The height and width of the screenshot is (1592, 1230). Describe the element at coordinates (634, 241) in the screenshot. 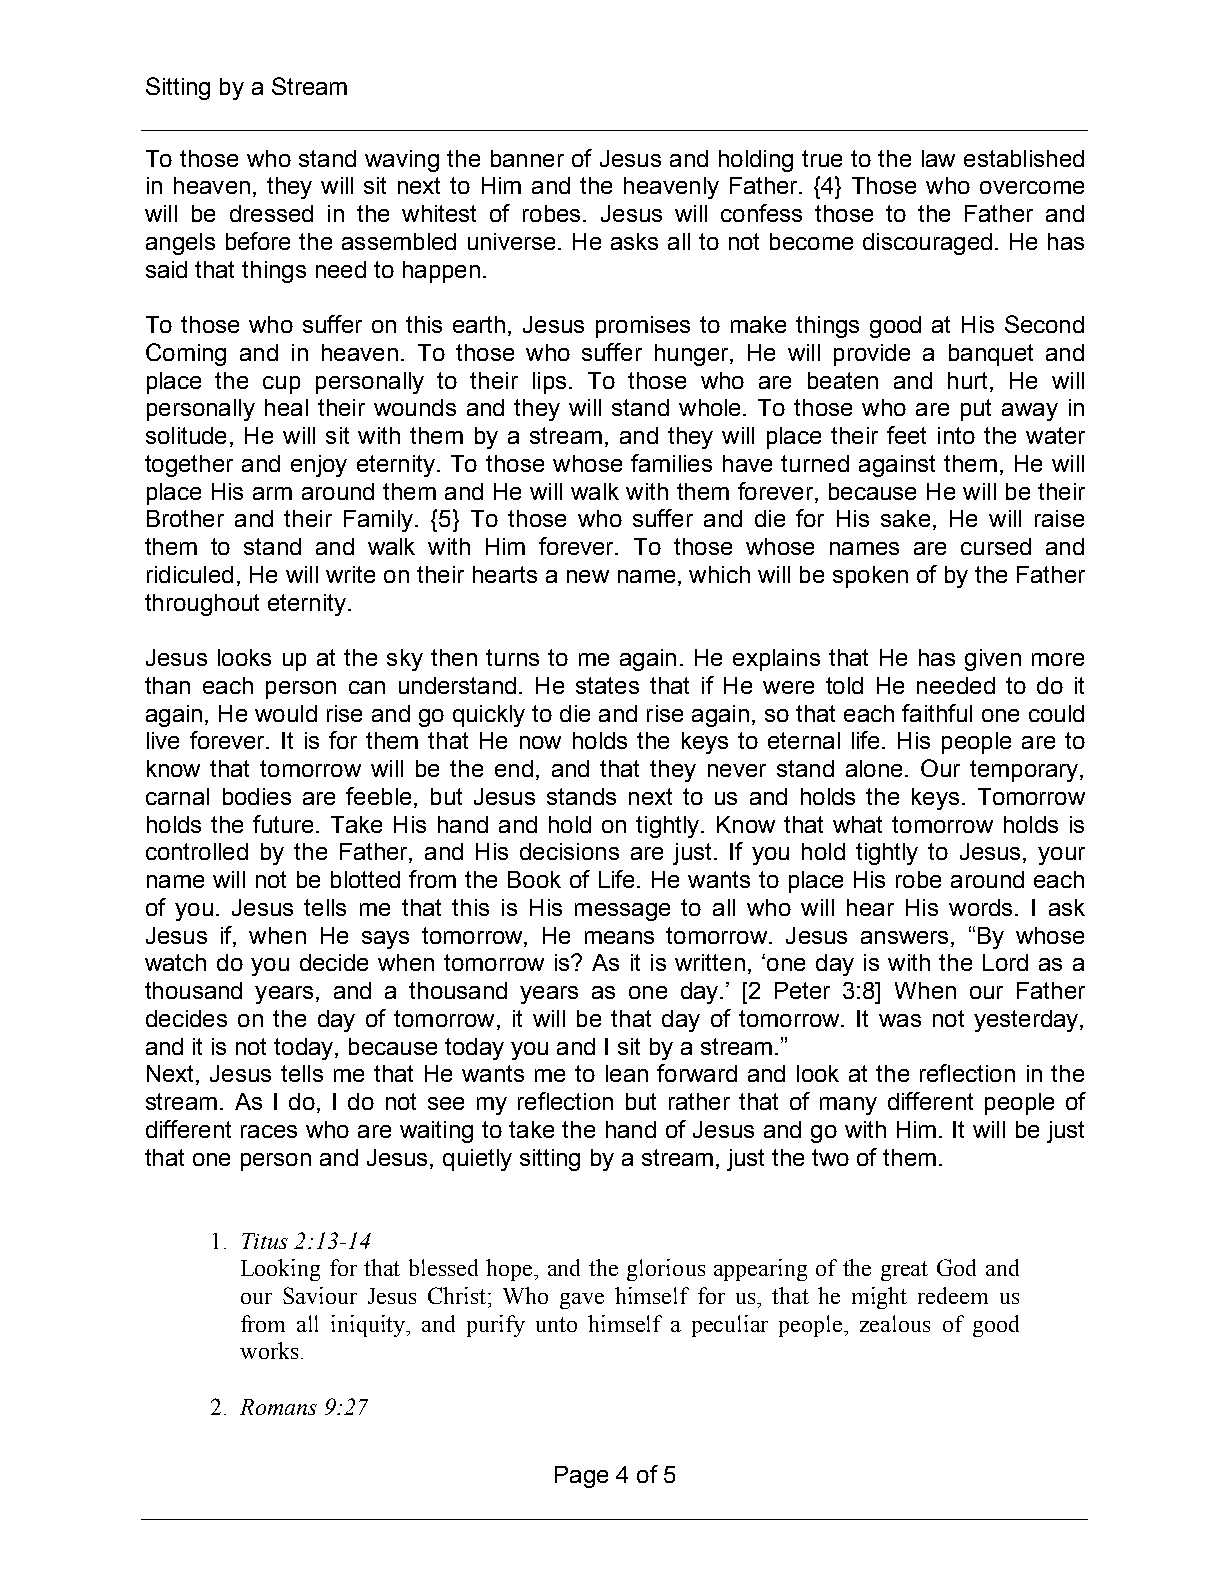

I see `asks` at that location.
